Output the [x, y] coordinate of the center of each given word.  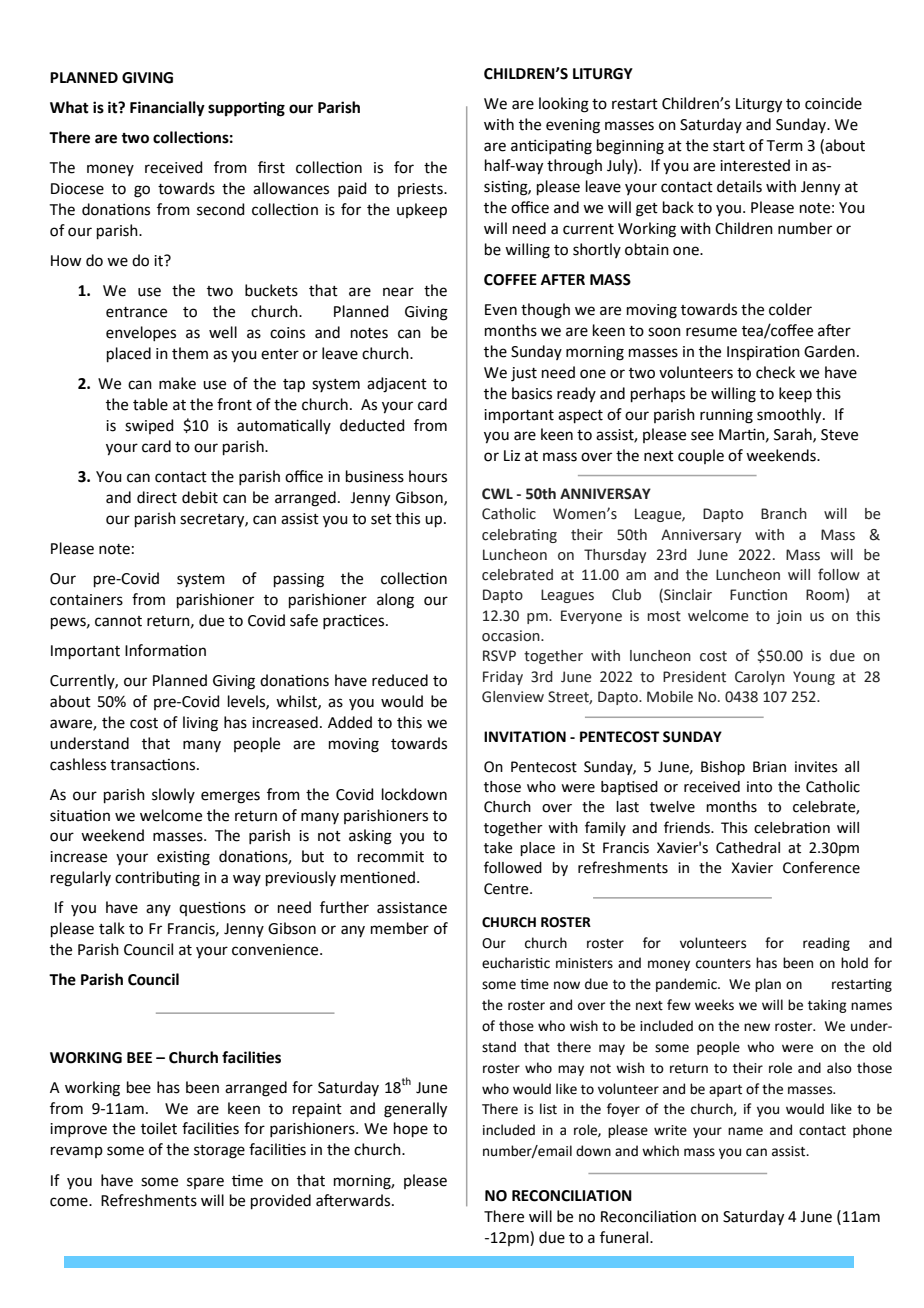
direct [157, 497]
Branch [784, 514]
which [660, 1151]
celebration [792, 828]
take [498, 848]
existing [183, 858]
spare [205, 1183]
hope [411, 1130]
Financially [167, 109]
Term [785, 146]
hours [428, 476]
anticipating [551, 147]
